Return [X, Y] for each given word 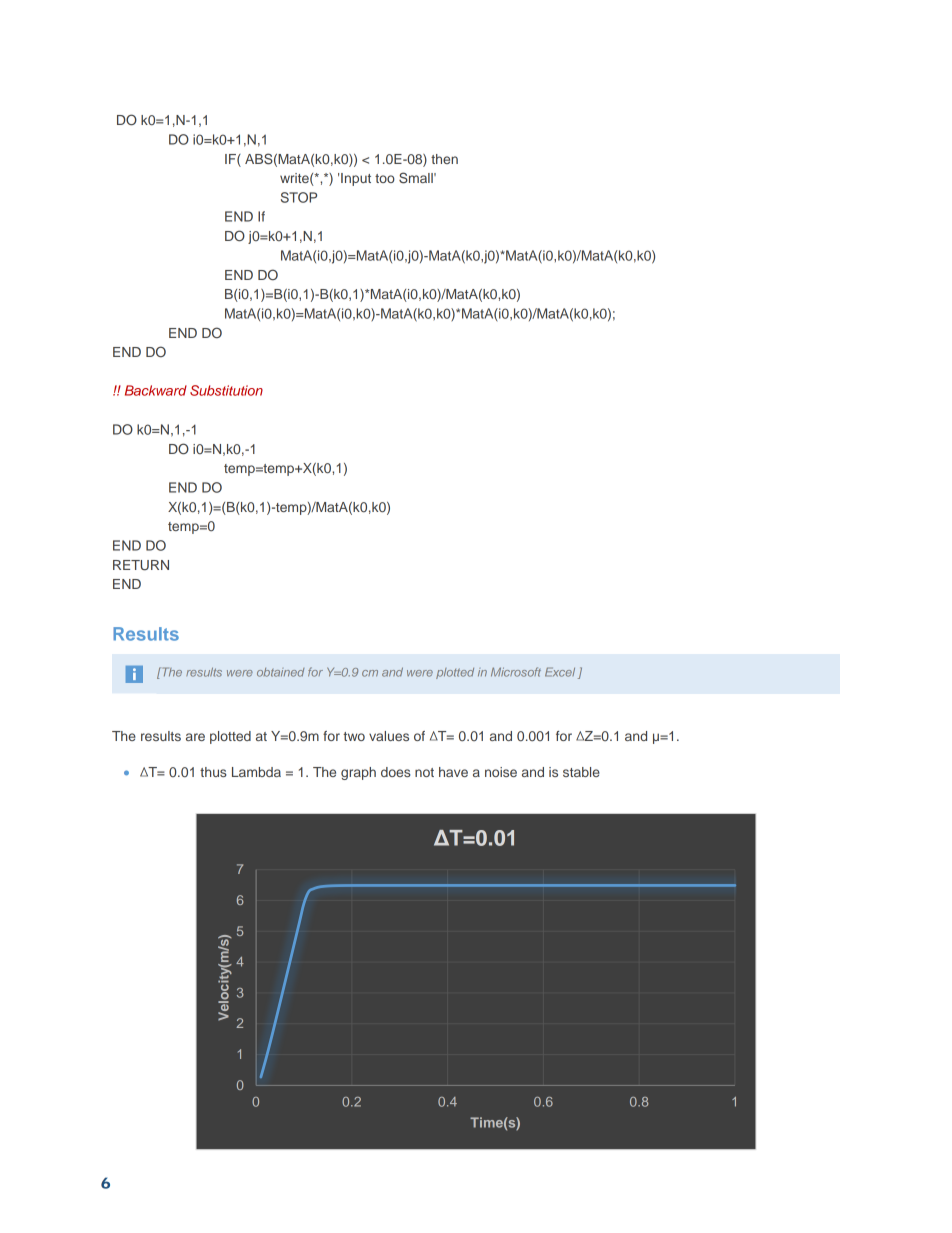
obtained [280, 672]
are [195, 737]
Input [356, 179]
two [354, 736]
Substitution [226, 390]
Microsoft [516, 672]
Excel [560, 672]
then [444, 159]
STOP [299, 197]
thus [213, 772]
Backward [156, 390]
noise [501, 772]
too [385, 178]
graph [358, 773]
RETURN [141, 565]
